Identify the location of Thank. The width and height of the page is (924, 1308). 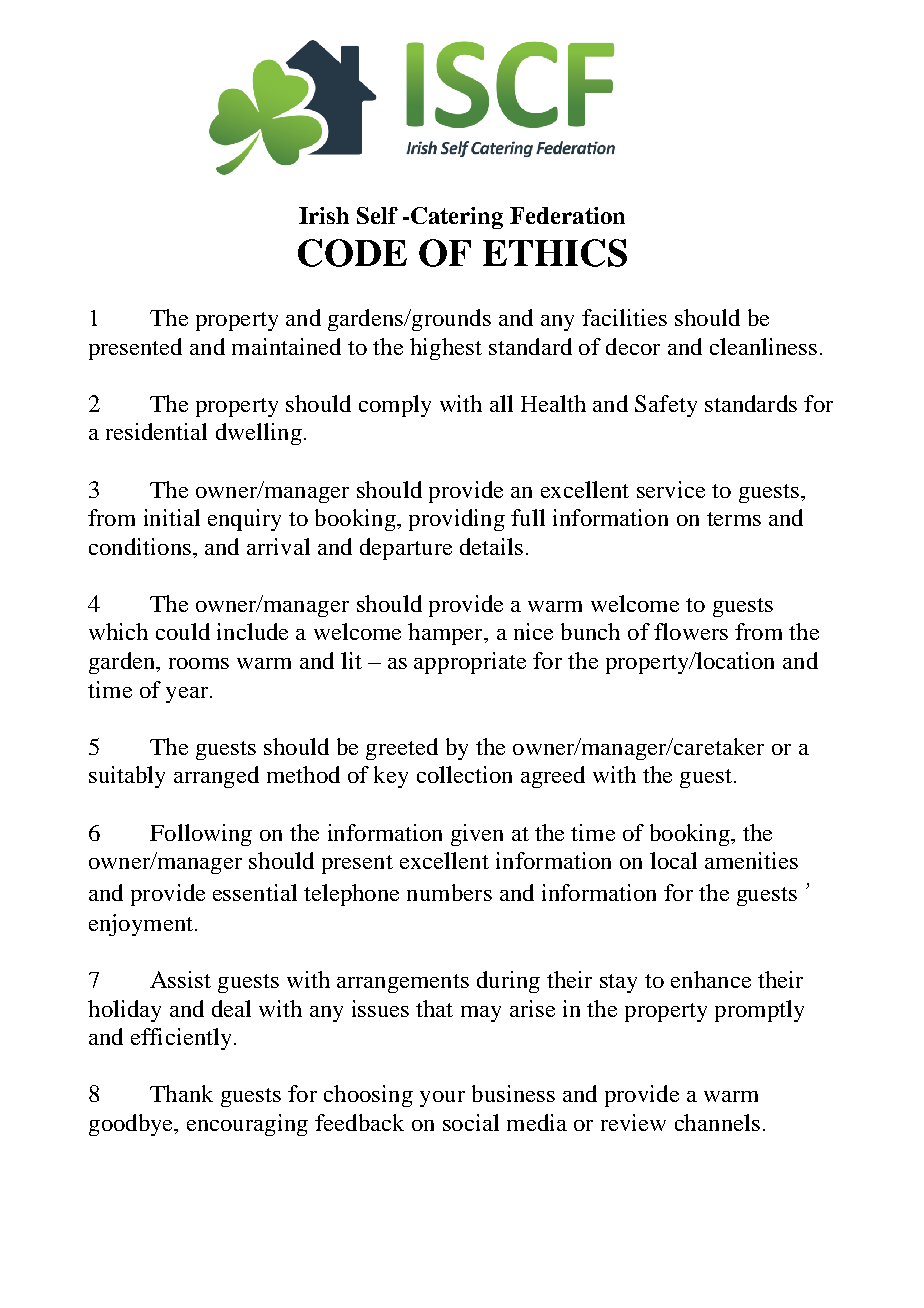
(181, 1093).
